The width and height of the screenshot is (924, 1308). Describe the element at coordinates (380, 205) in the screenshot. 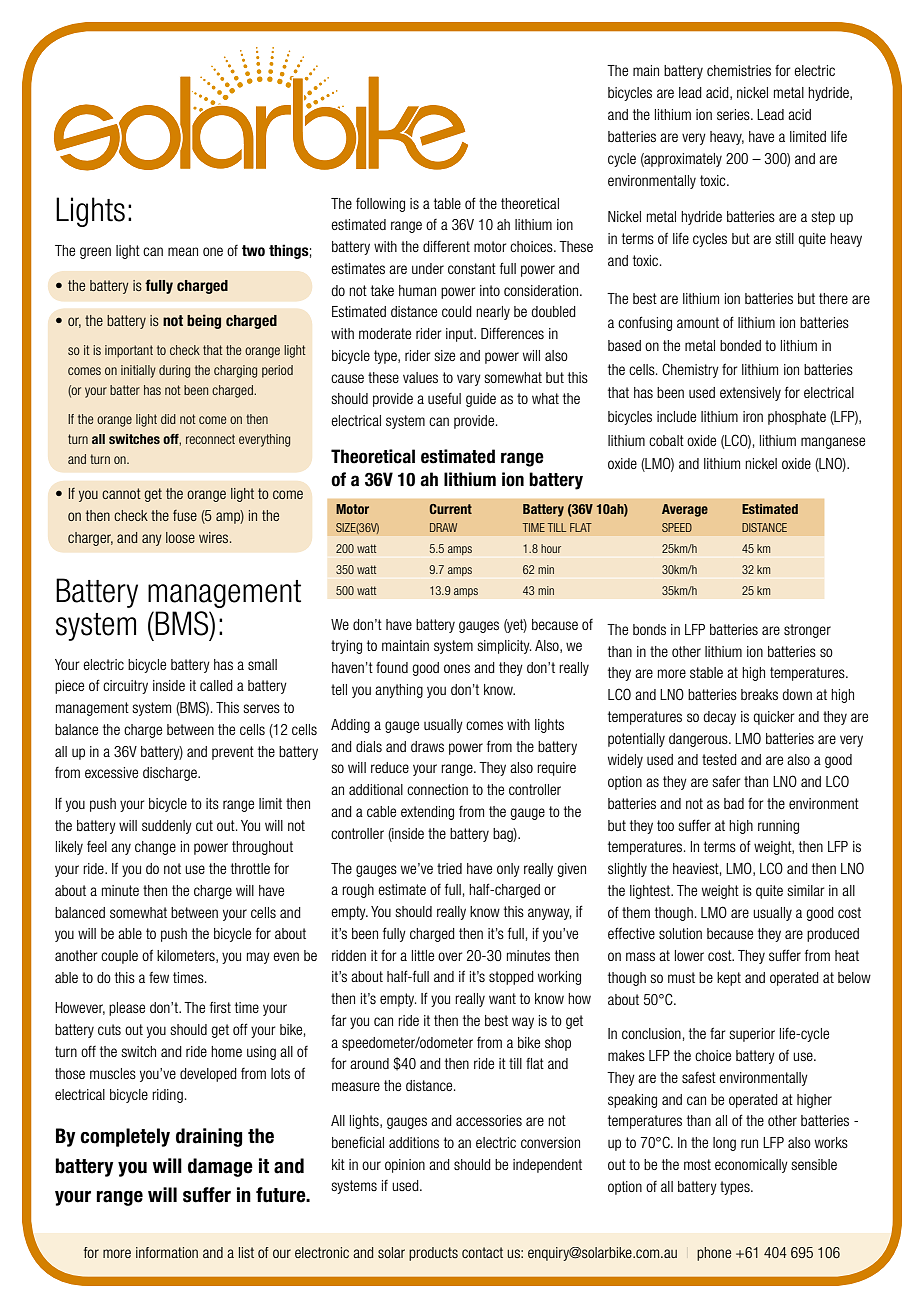

I see `following` at that location.
